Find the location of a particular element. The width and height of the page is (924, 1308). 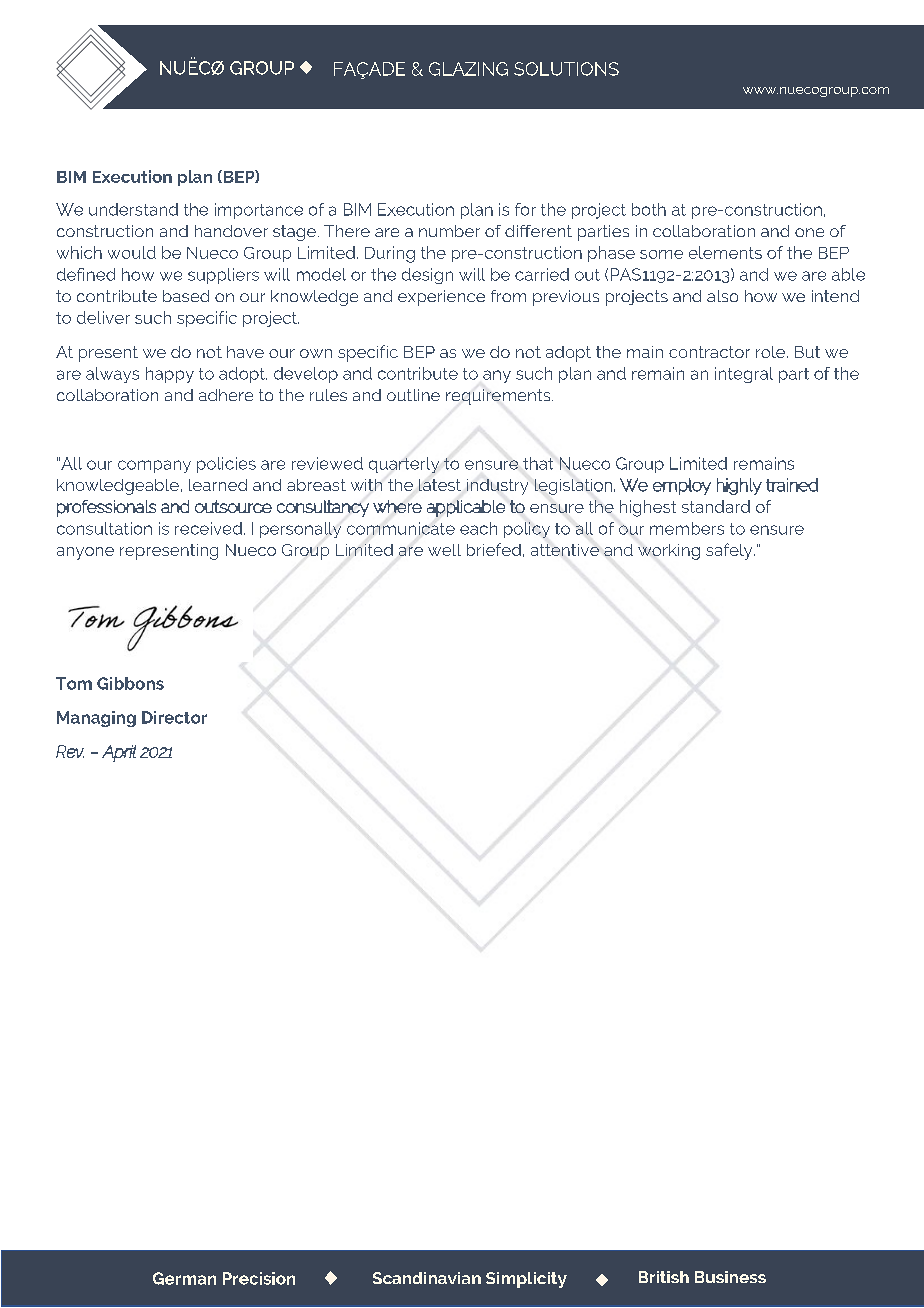

German is located at coordinates (184, 1278).
